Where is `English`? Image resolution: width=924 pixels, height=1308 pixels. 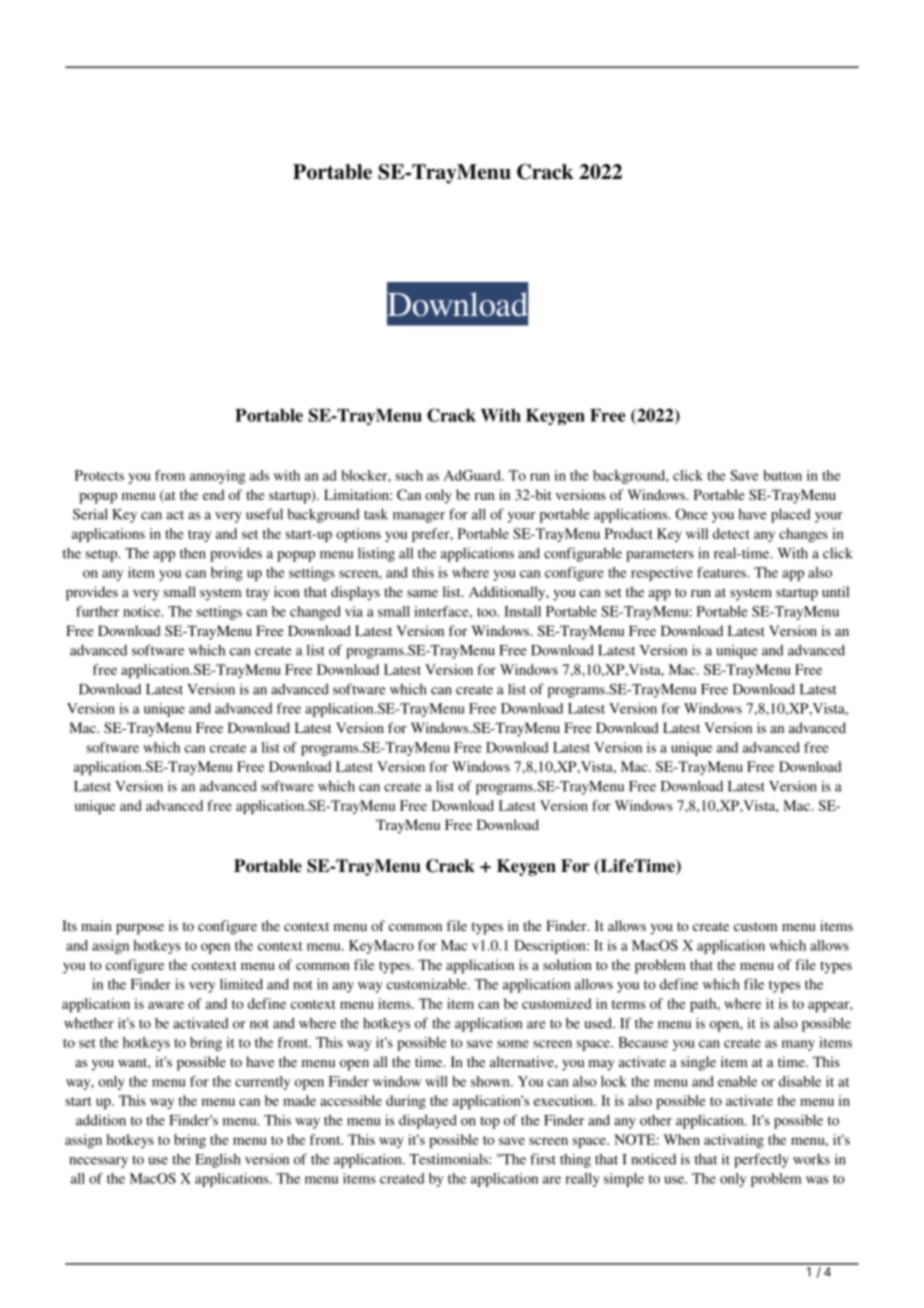
English is located at coordinates (218, 1160).
